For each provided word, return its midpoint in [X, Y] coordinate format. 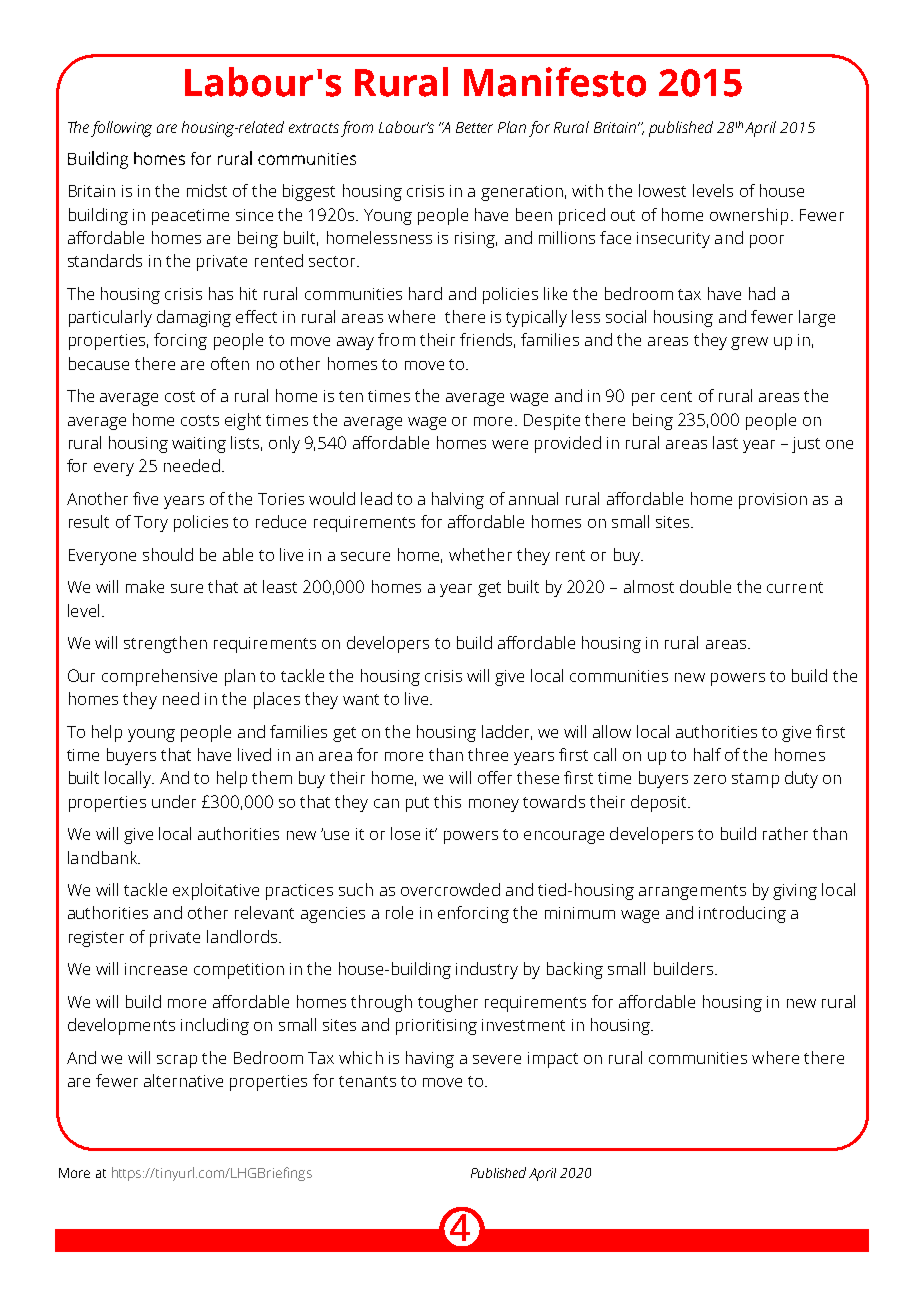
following [121, 129]
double [705, 586]
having [430, 1059]
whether [480, 554]
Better [474, 127]
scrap [177, 1061]
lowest [662, 190]
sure [187, 588]
